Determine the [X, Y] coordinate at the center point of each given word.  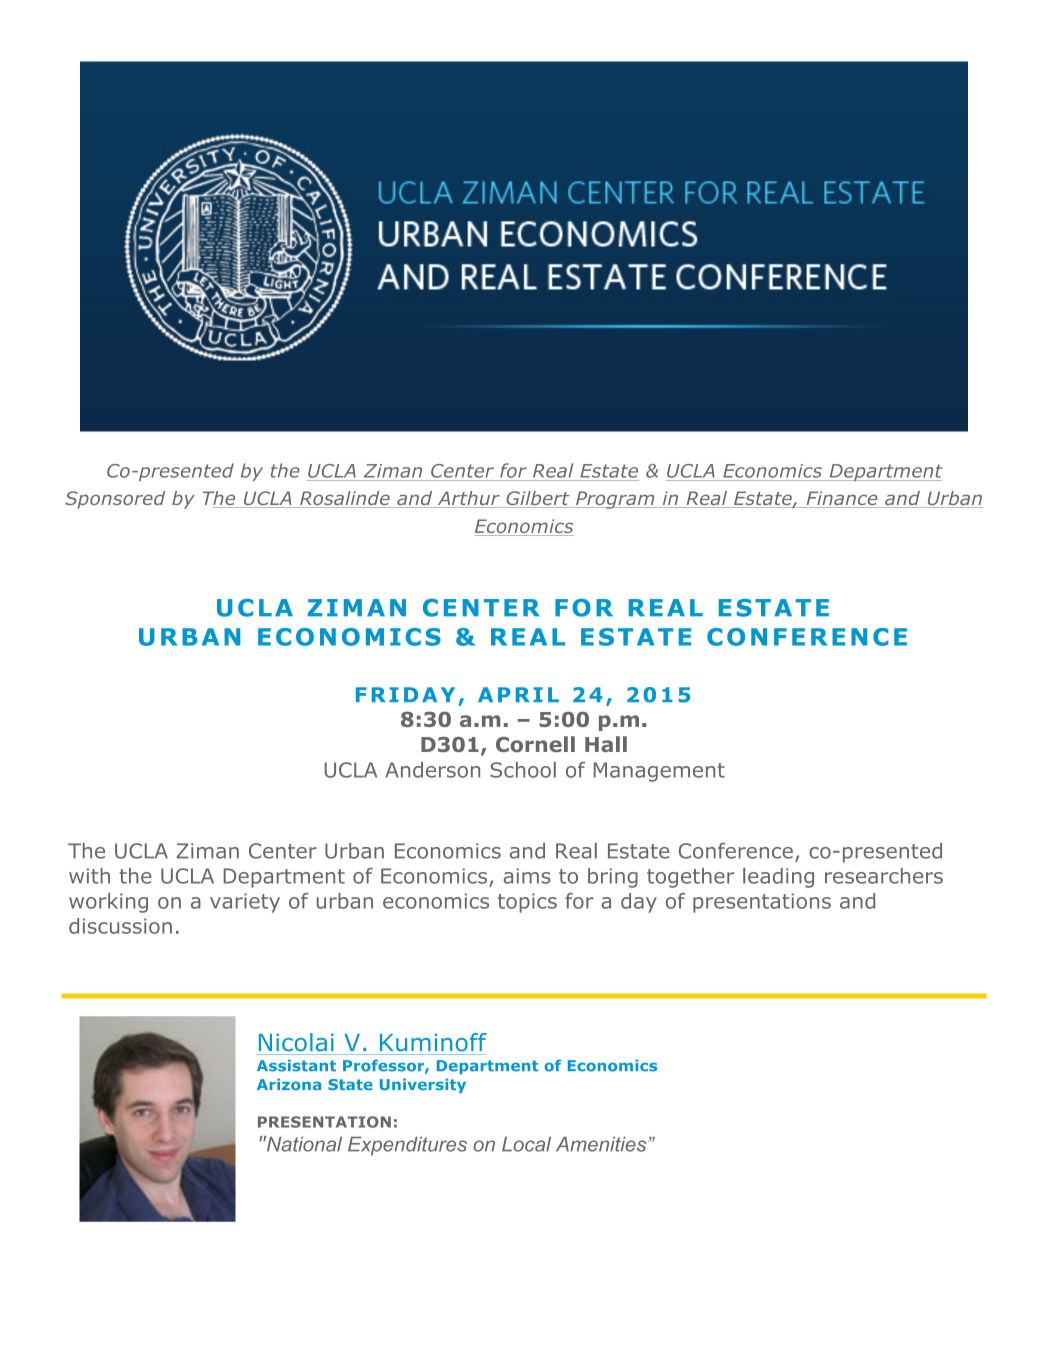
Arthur [468, 499]
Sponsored [115, 500]
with [89, 876]
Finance [842, 499]
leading [778, 878]
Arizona [289, 1084]
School [523, 770]
